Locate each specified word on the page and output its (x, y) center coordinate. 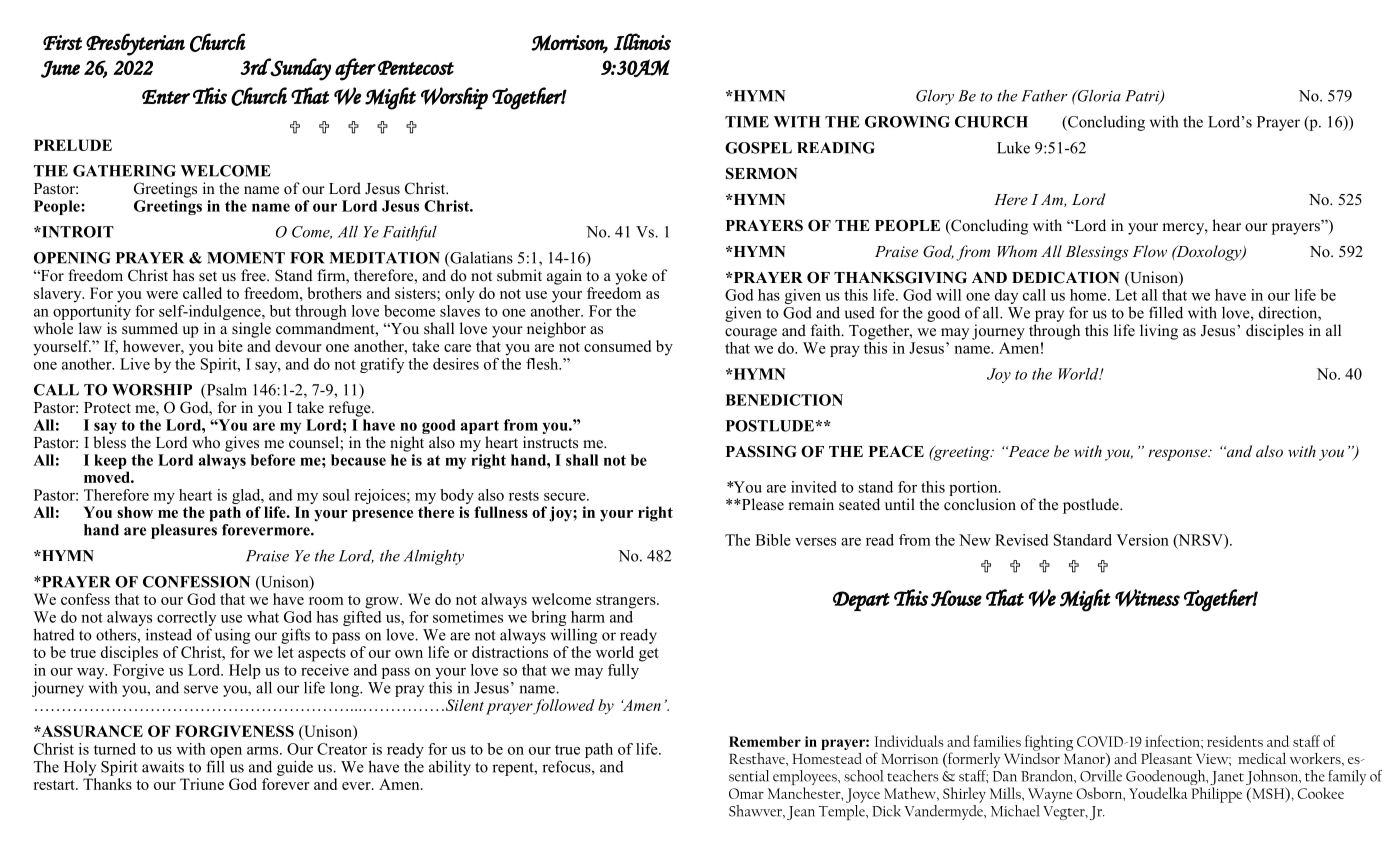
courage (751, 334)
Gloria (1098, 96)
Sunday (300, 69)
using (232, 636)
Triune (202, 784)
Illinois (642, 41)
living (1159, 332)
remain (811, 504)
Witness (1147, 598)
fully (623, 671)
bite (230, 346)
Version (1142, 540)
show (135, 512)
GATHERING (124, 171)
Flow (1150, 251)
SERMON (762, 173)
